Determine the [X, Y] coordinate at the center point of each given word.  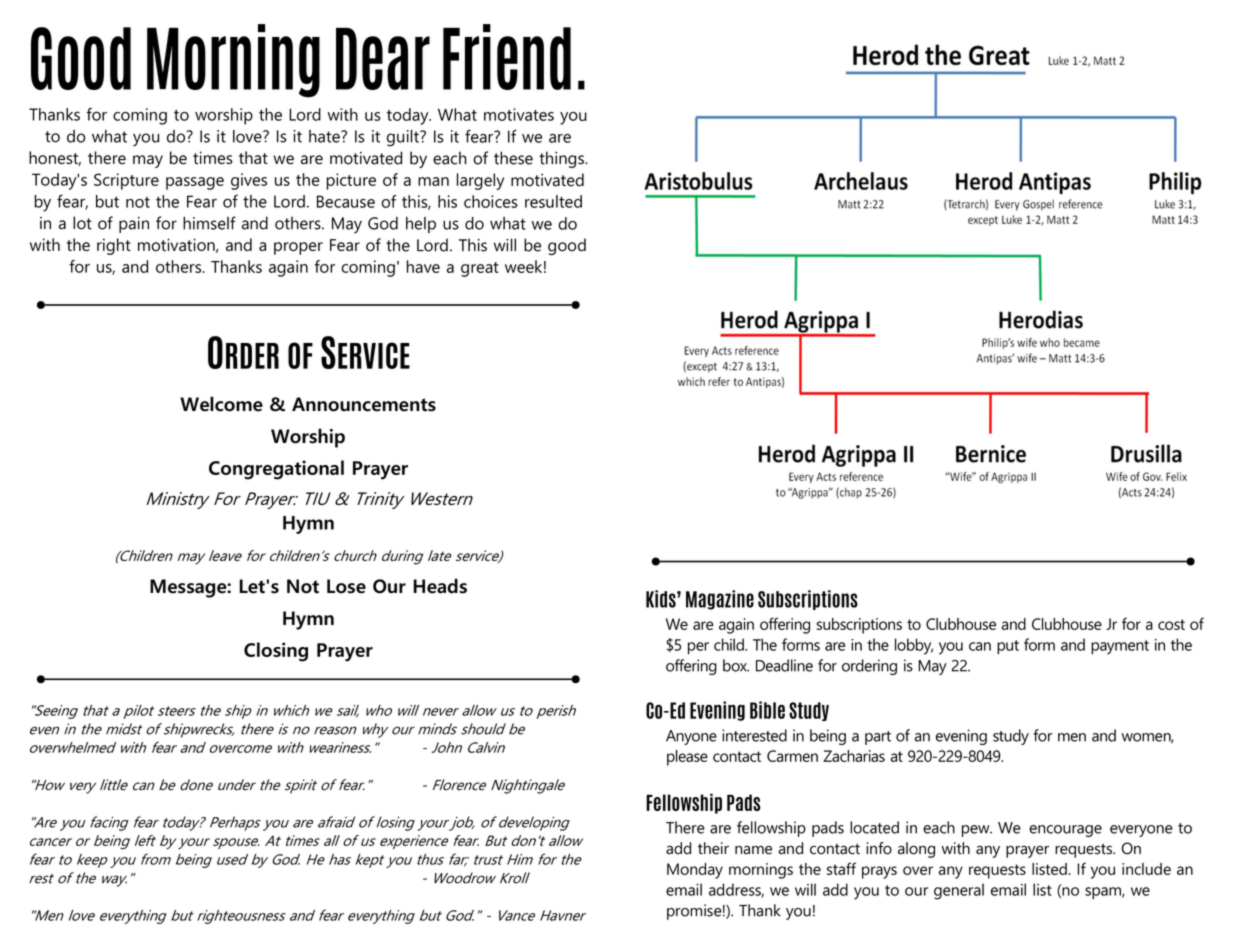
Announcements [364, 404]
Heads [440, 586]
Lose [346, 586]
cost [1171, 624]
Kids [662, 599]
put [1008, 647]
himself [209, 223]
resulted [553, 201]
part [878, 738]
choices [491, 201]
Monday [695, 871]
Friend [507, 57]
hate [325, 136]
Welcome [221, 404]
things [562, 159]
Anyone [691, 737]
